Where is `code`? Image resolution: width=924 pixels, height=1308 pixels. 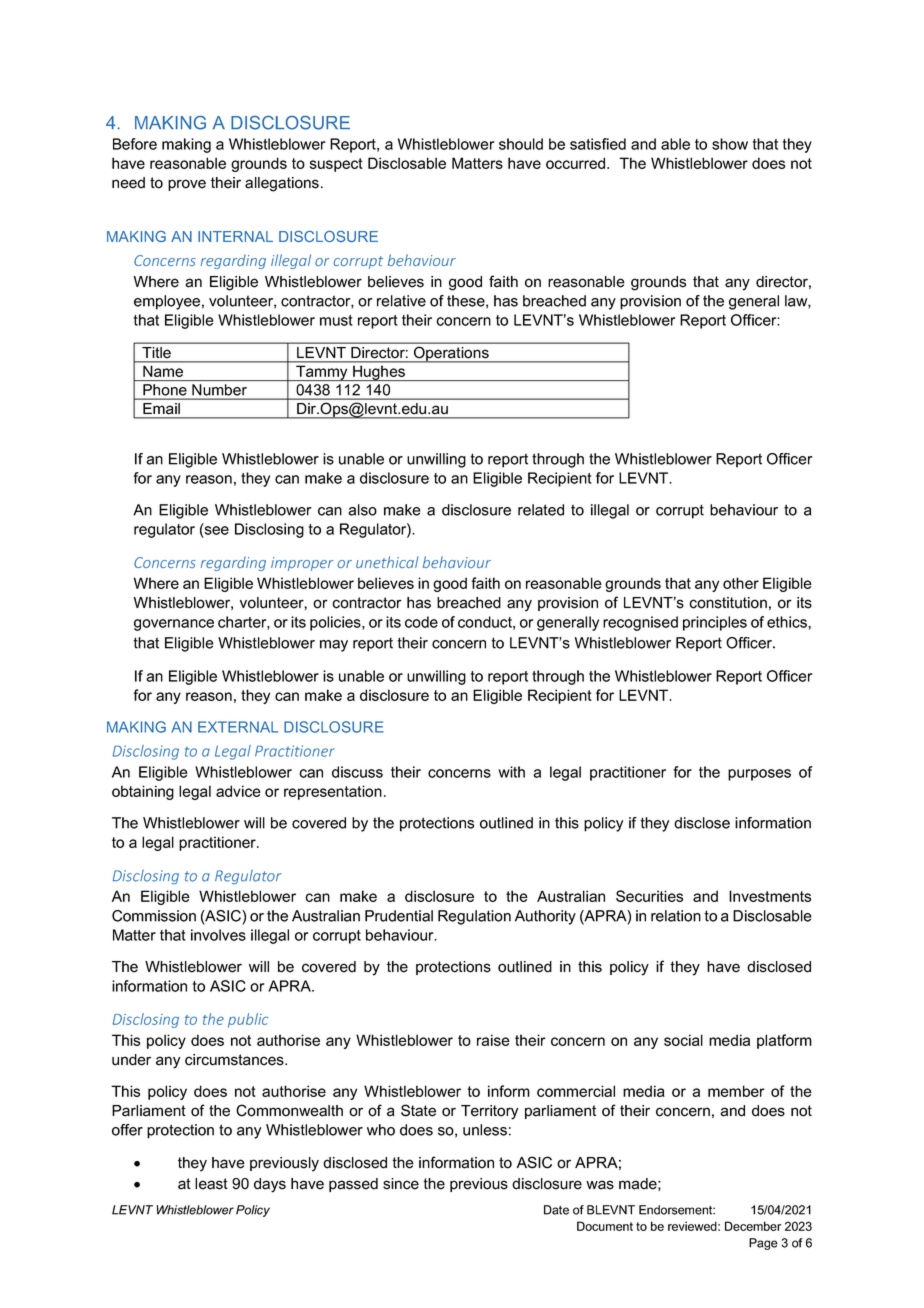
code is located at coordinates (421, 622).
